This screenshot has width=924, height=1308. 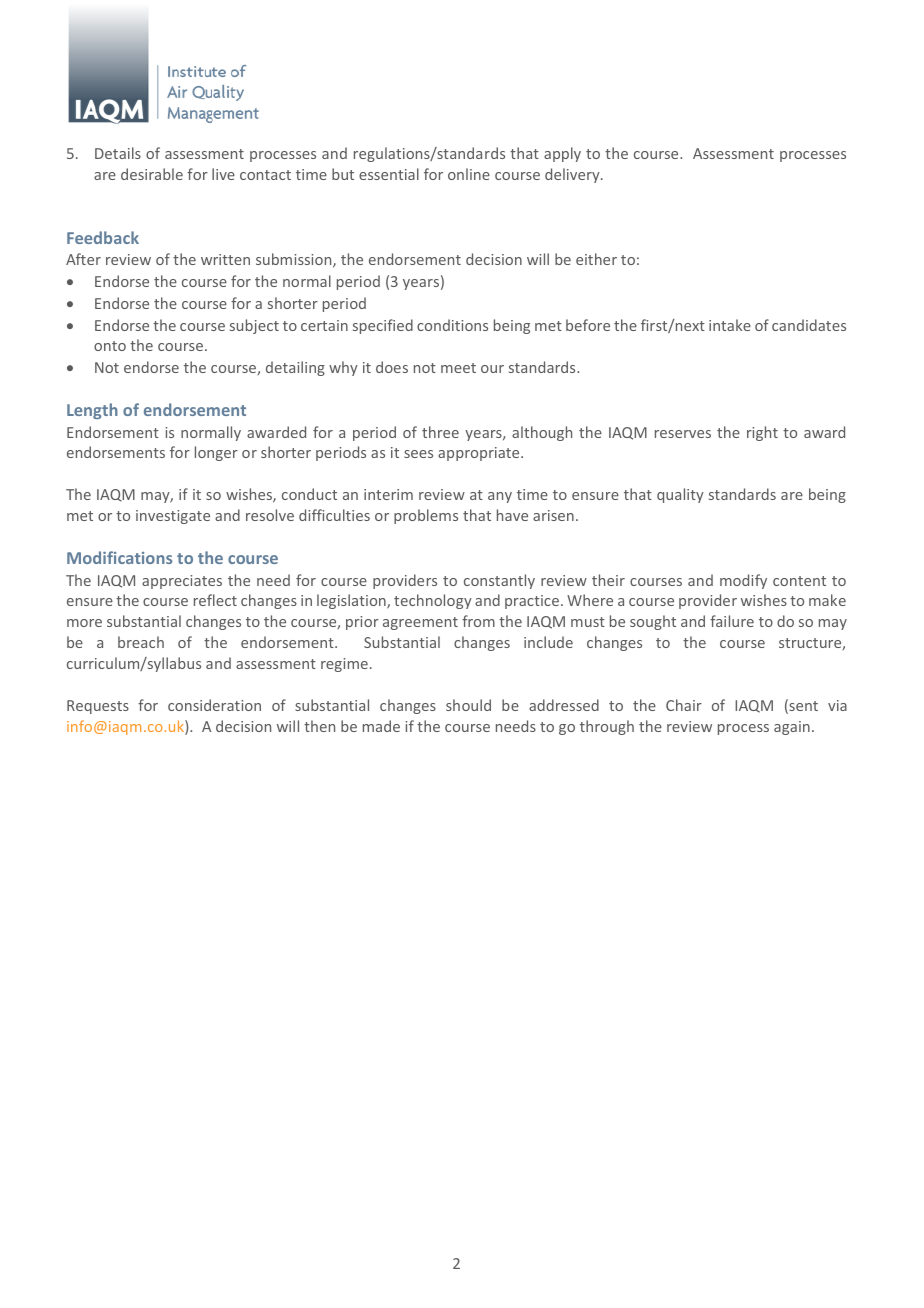 What do you see at coordinates (214, 705) in the screenshot?
I see `consideration` at bounding box center [214, 705].
